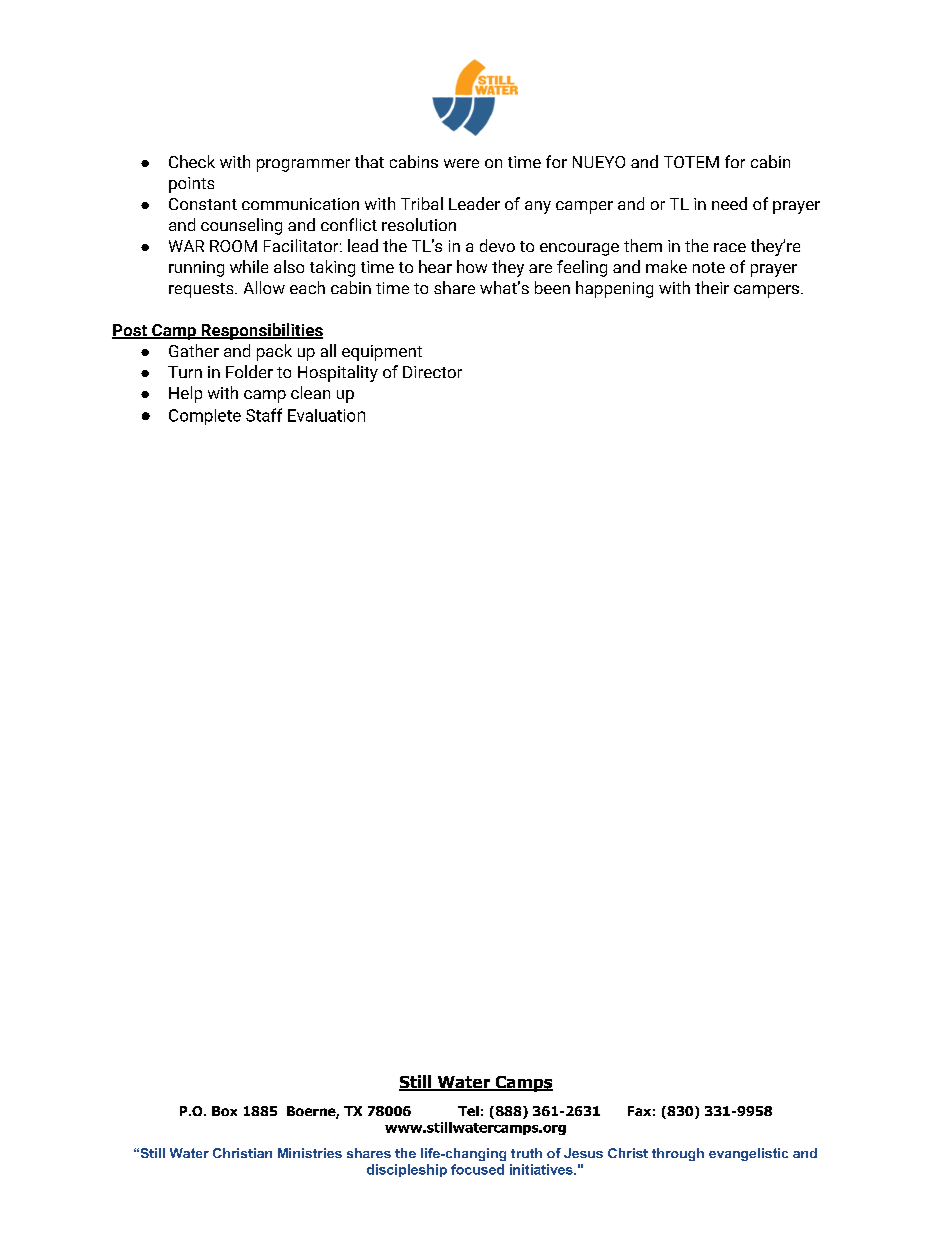 This document has width=952, height=1233. I want to click on truth, so click(526, 1153).
